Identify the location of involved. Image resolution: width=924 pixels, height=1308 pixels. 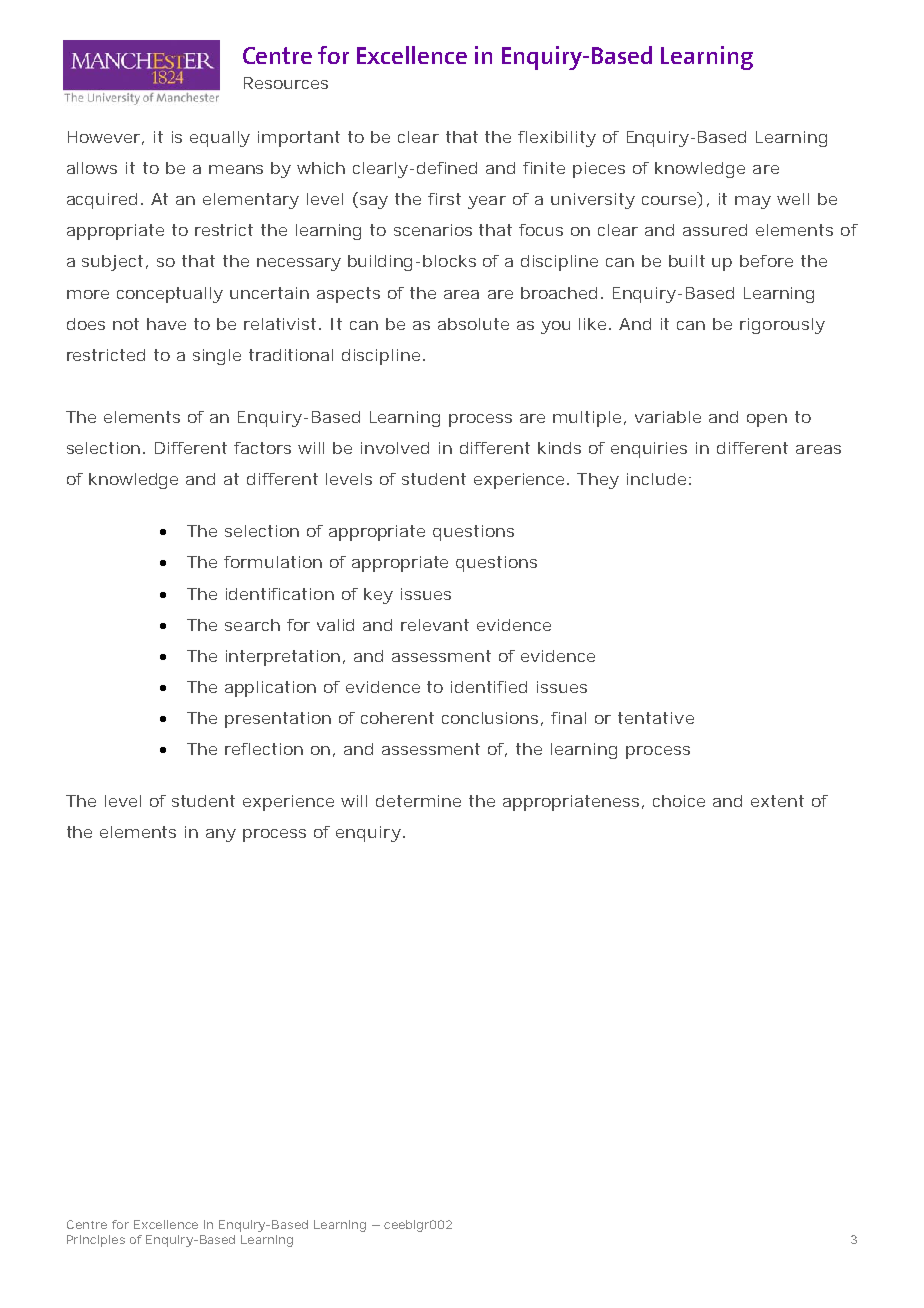
(395, 448).
